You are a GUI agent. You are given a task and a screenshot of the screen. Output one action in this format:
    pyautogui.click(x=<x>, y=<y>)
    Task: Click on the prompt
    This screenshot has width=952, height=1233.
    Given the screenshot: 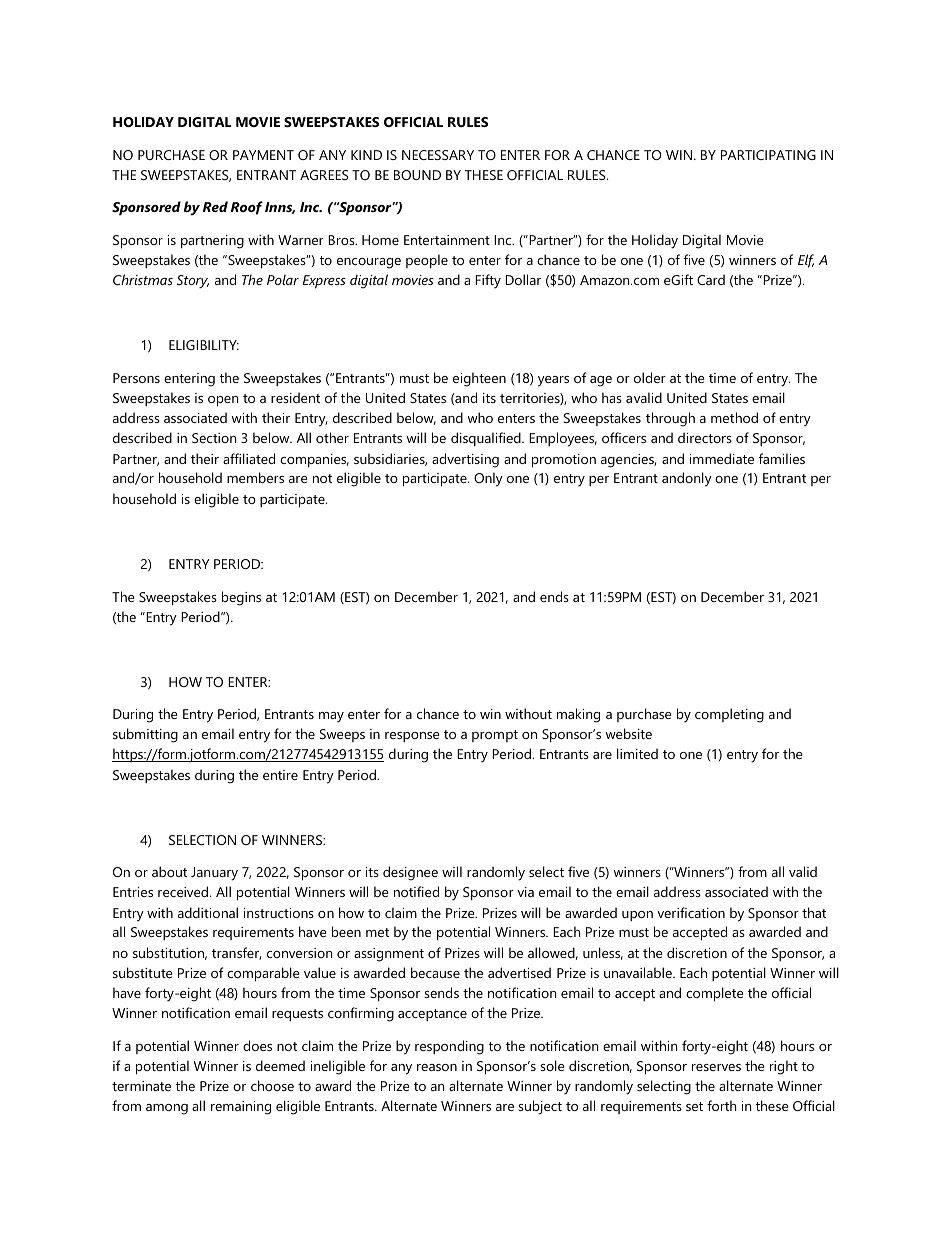 What is the action you would take?
    pyautogui.click(x=495, y=736)
